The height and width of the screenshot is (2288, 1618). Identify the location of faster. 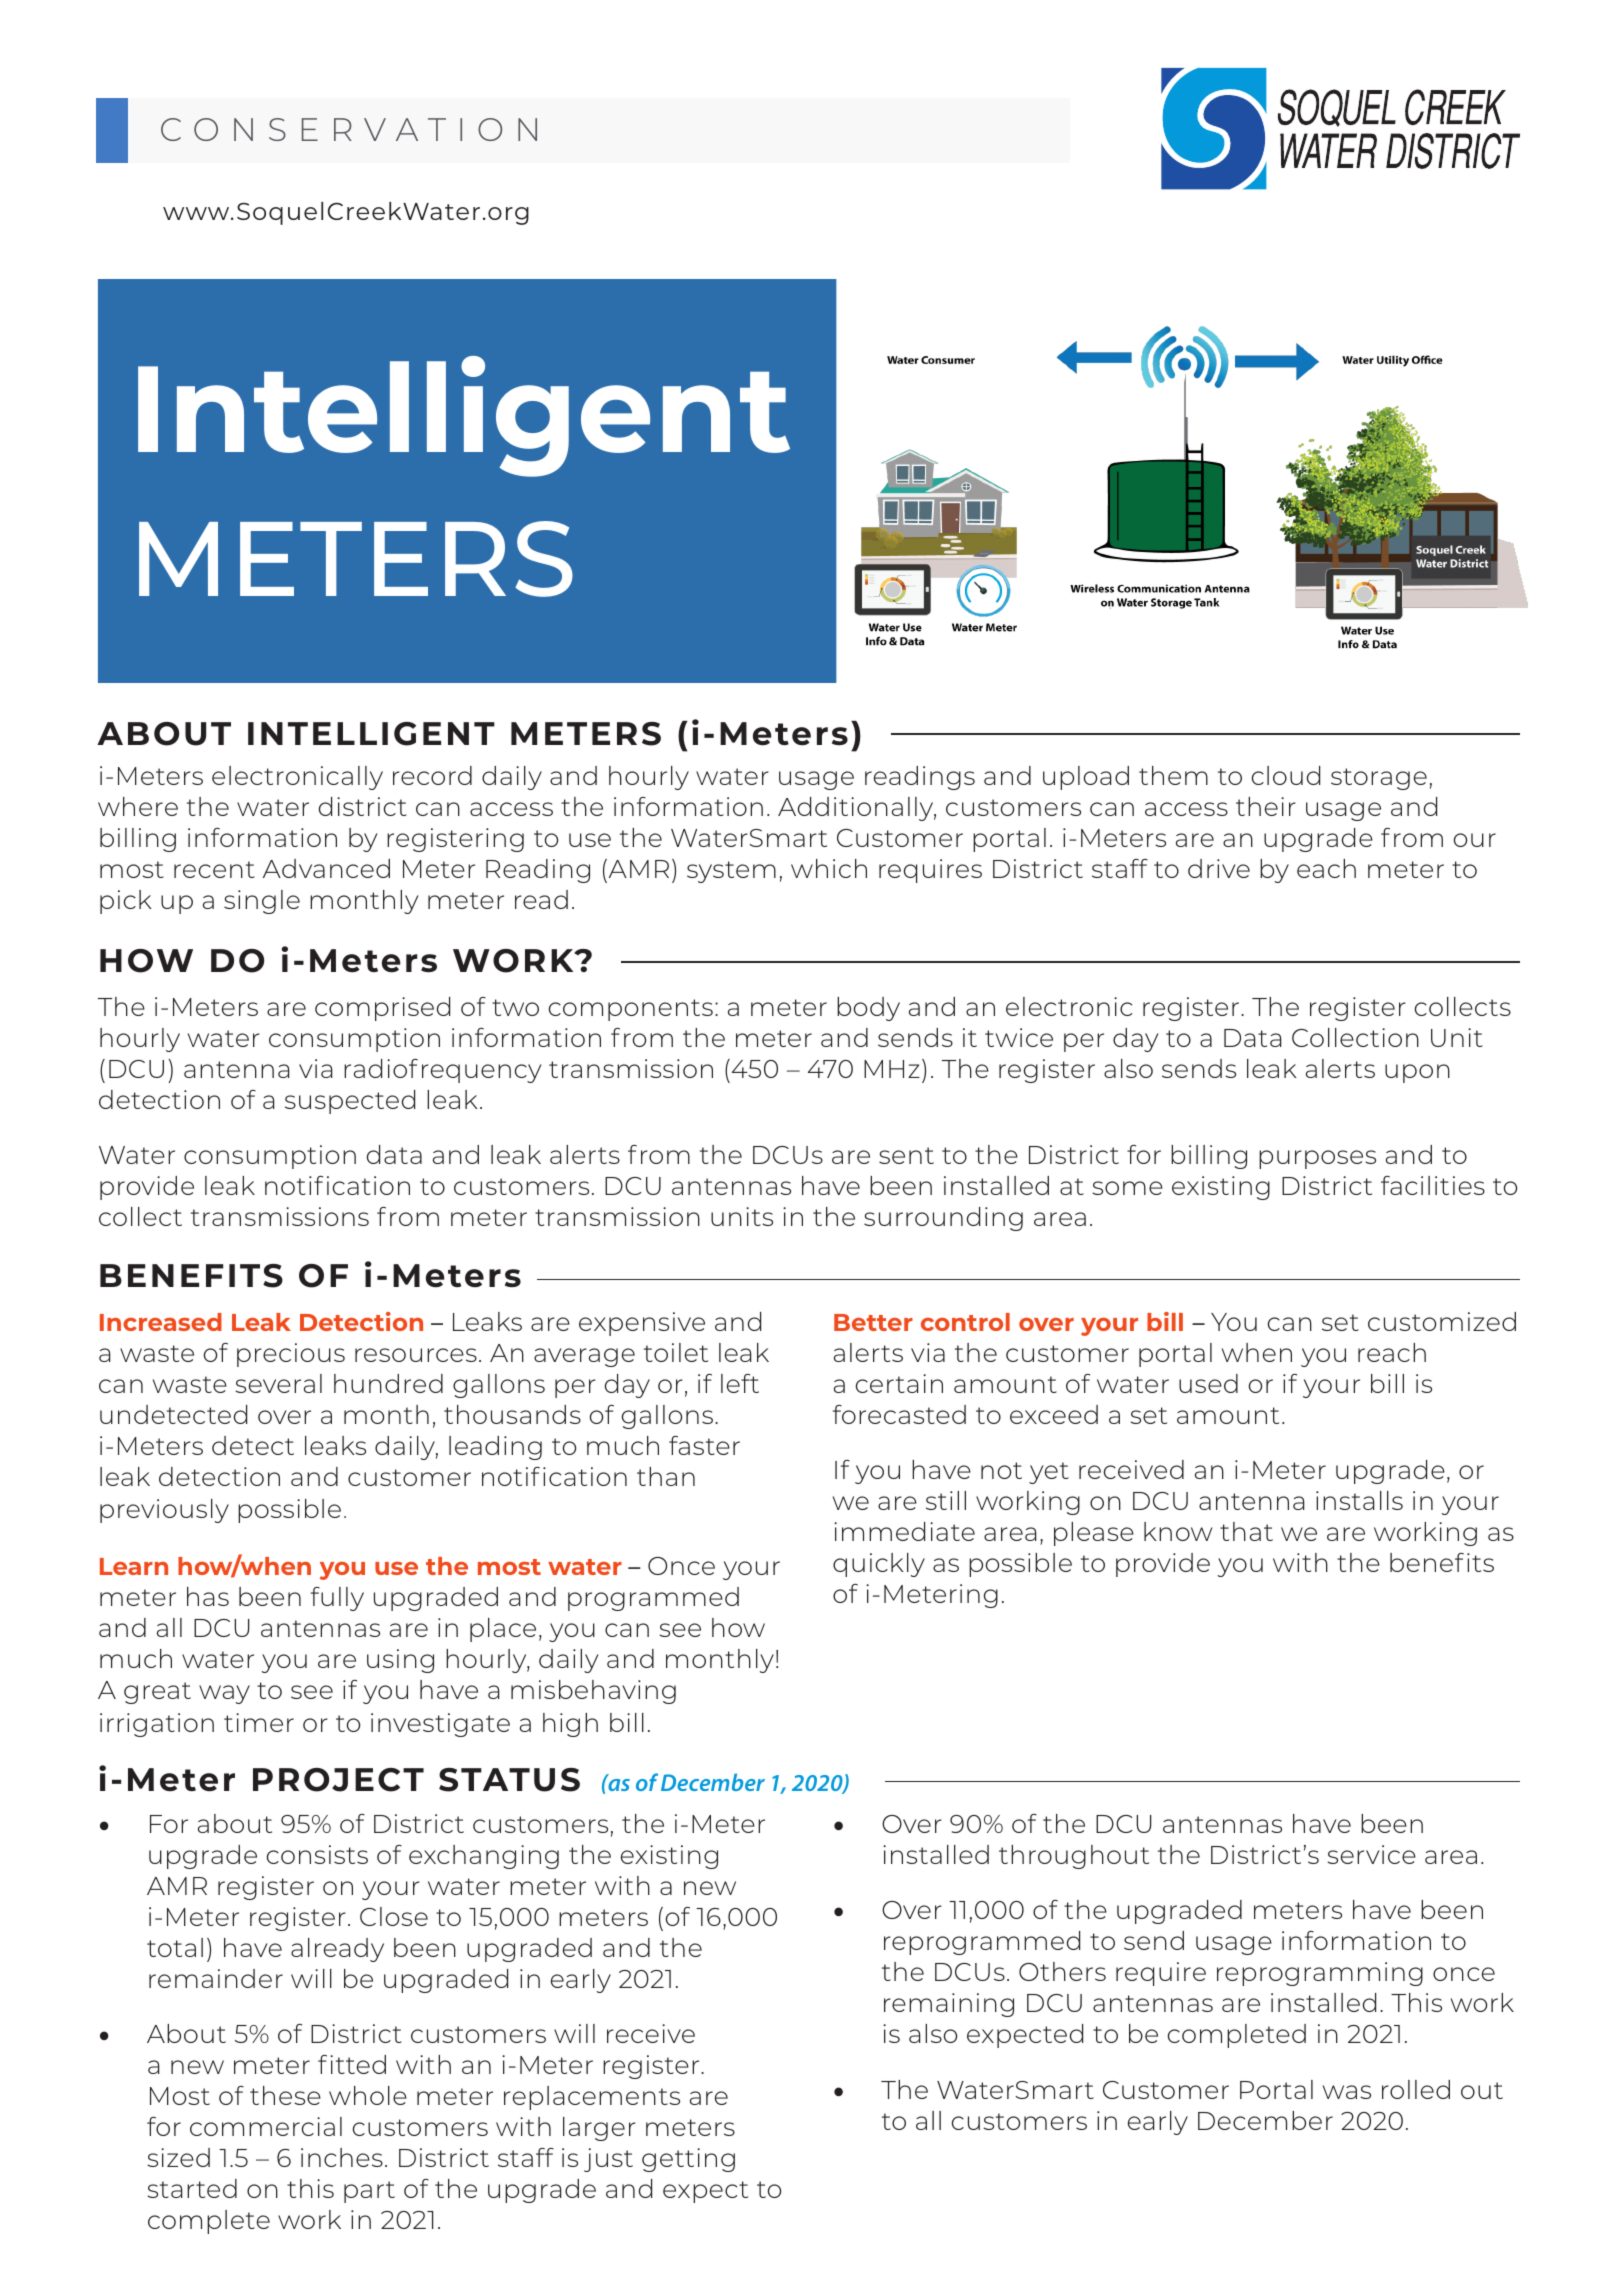
(704, 1445).
